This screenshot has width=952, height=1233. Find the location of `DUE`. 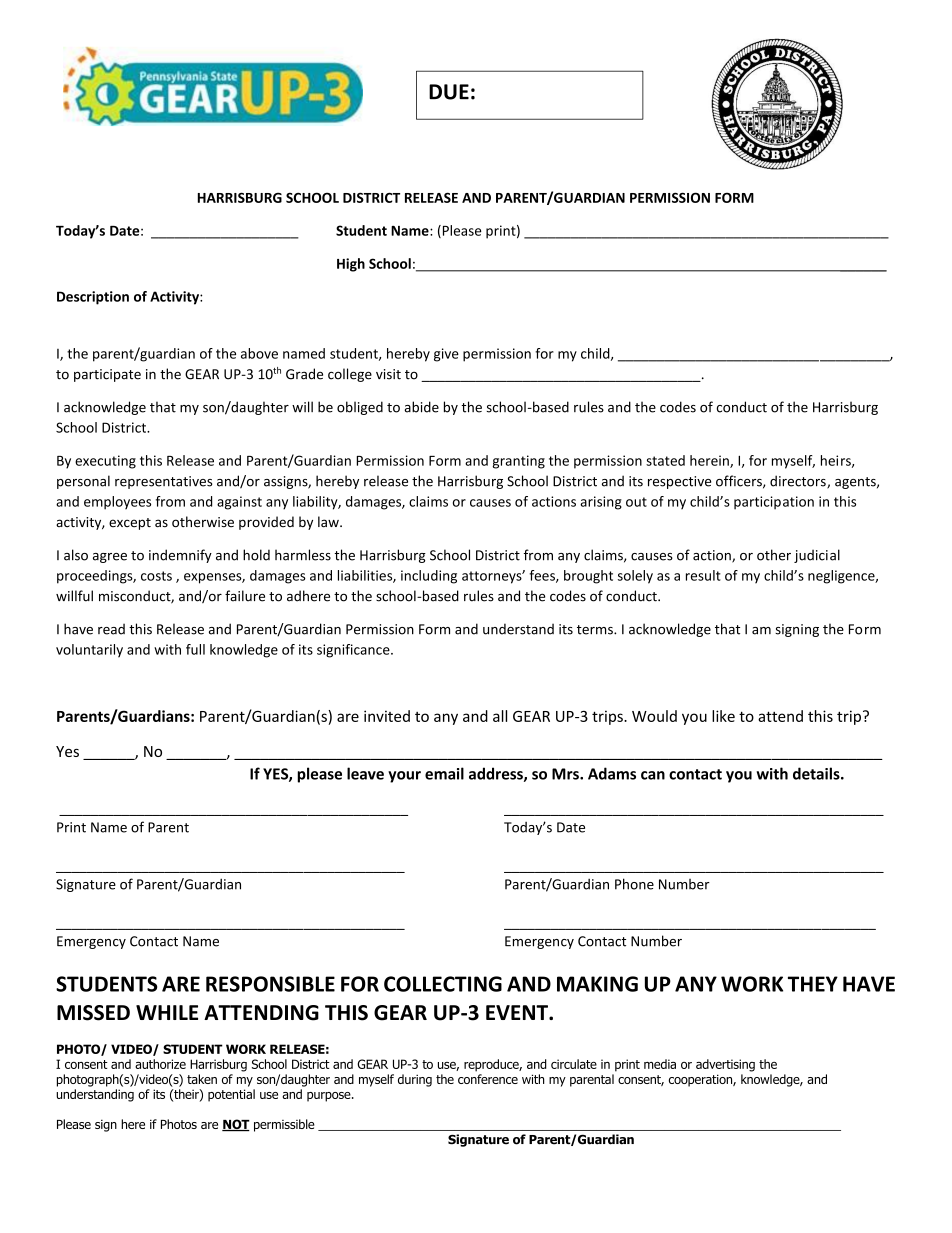

DUE is located at coordinates (449, 92).
